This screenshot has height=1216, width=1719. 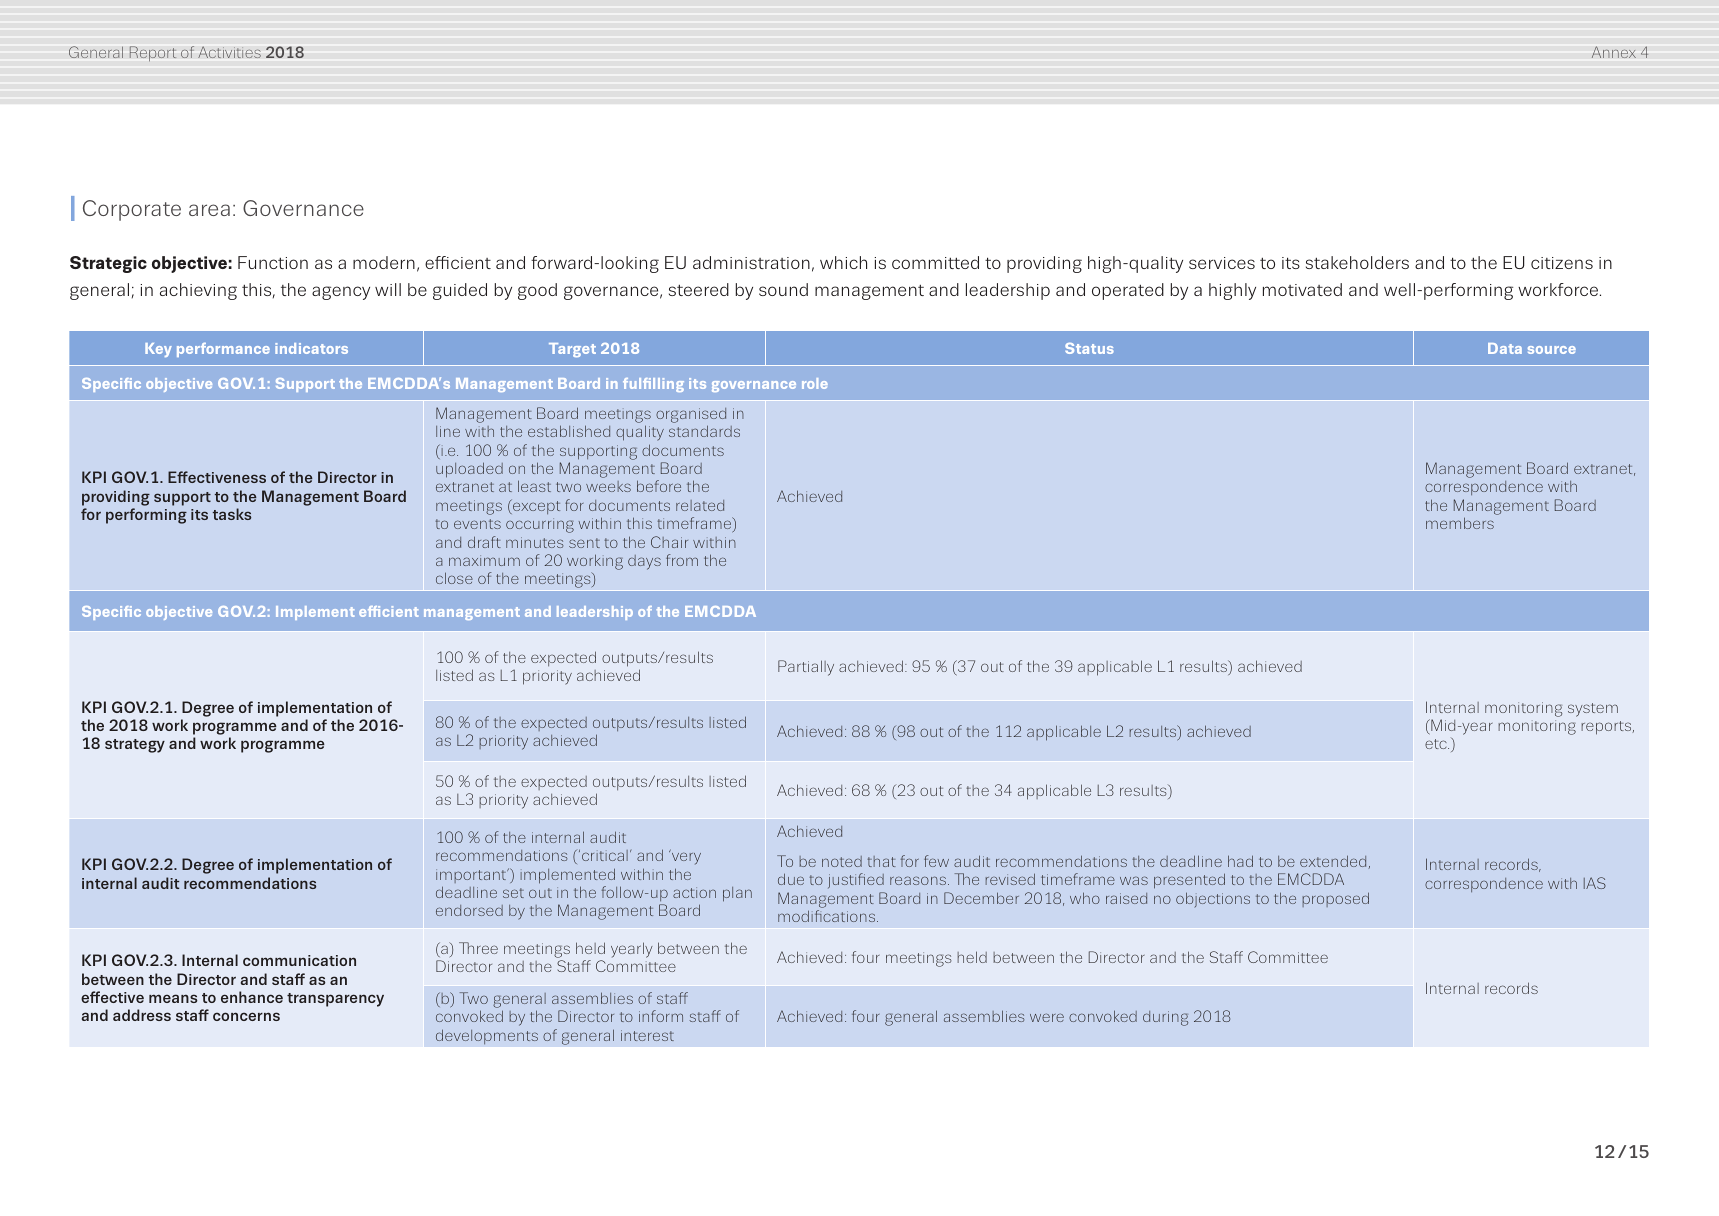 I want to click on members, so click(x=1460, y=523).
